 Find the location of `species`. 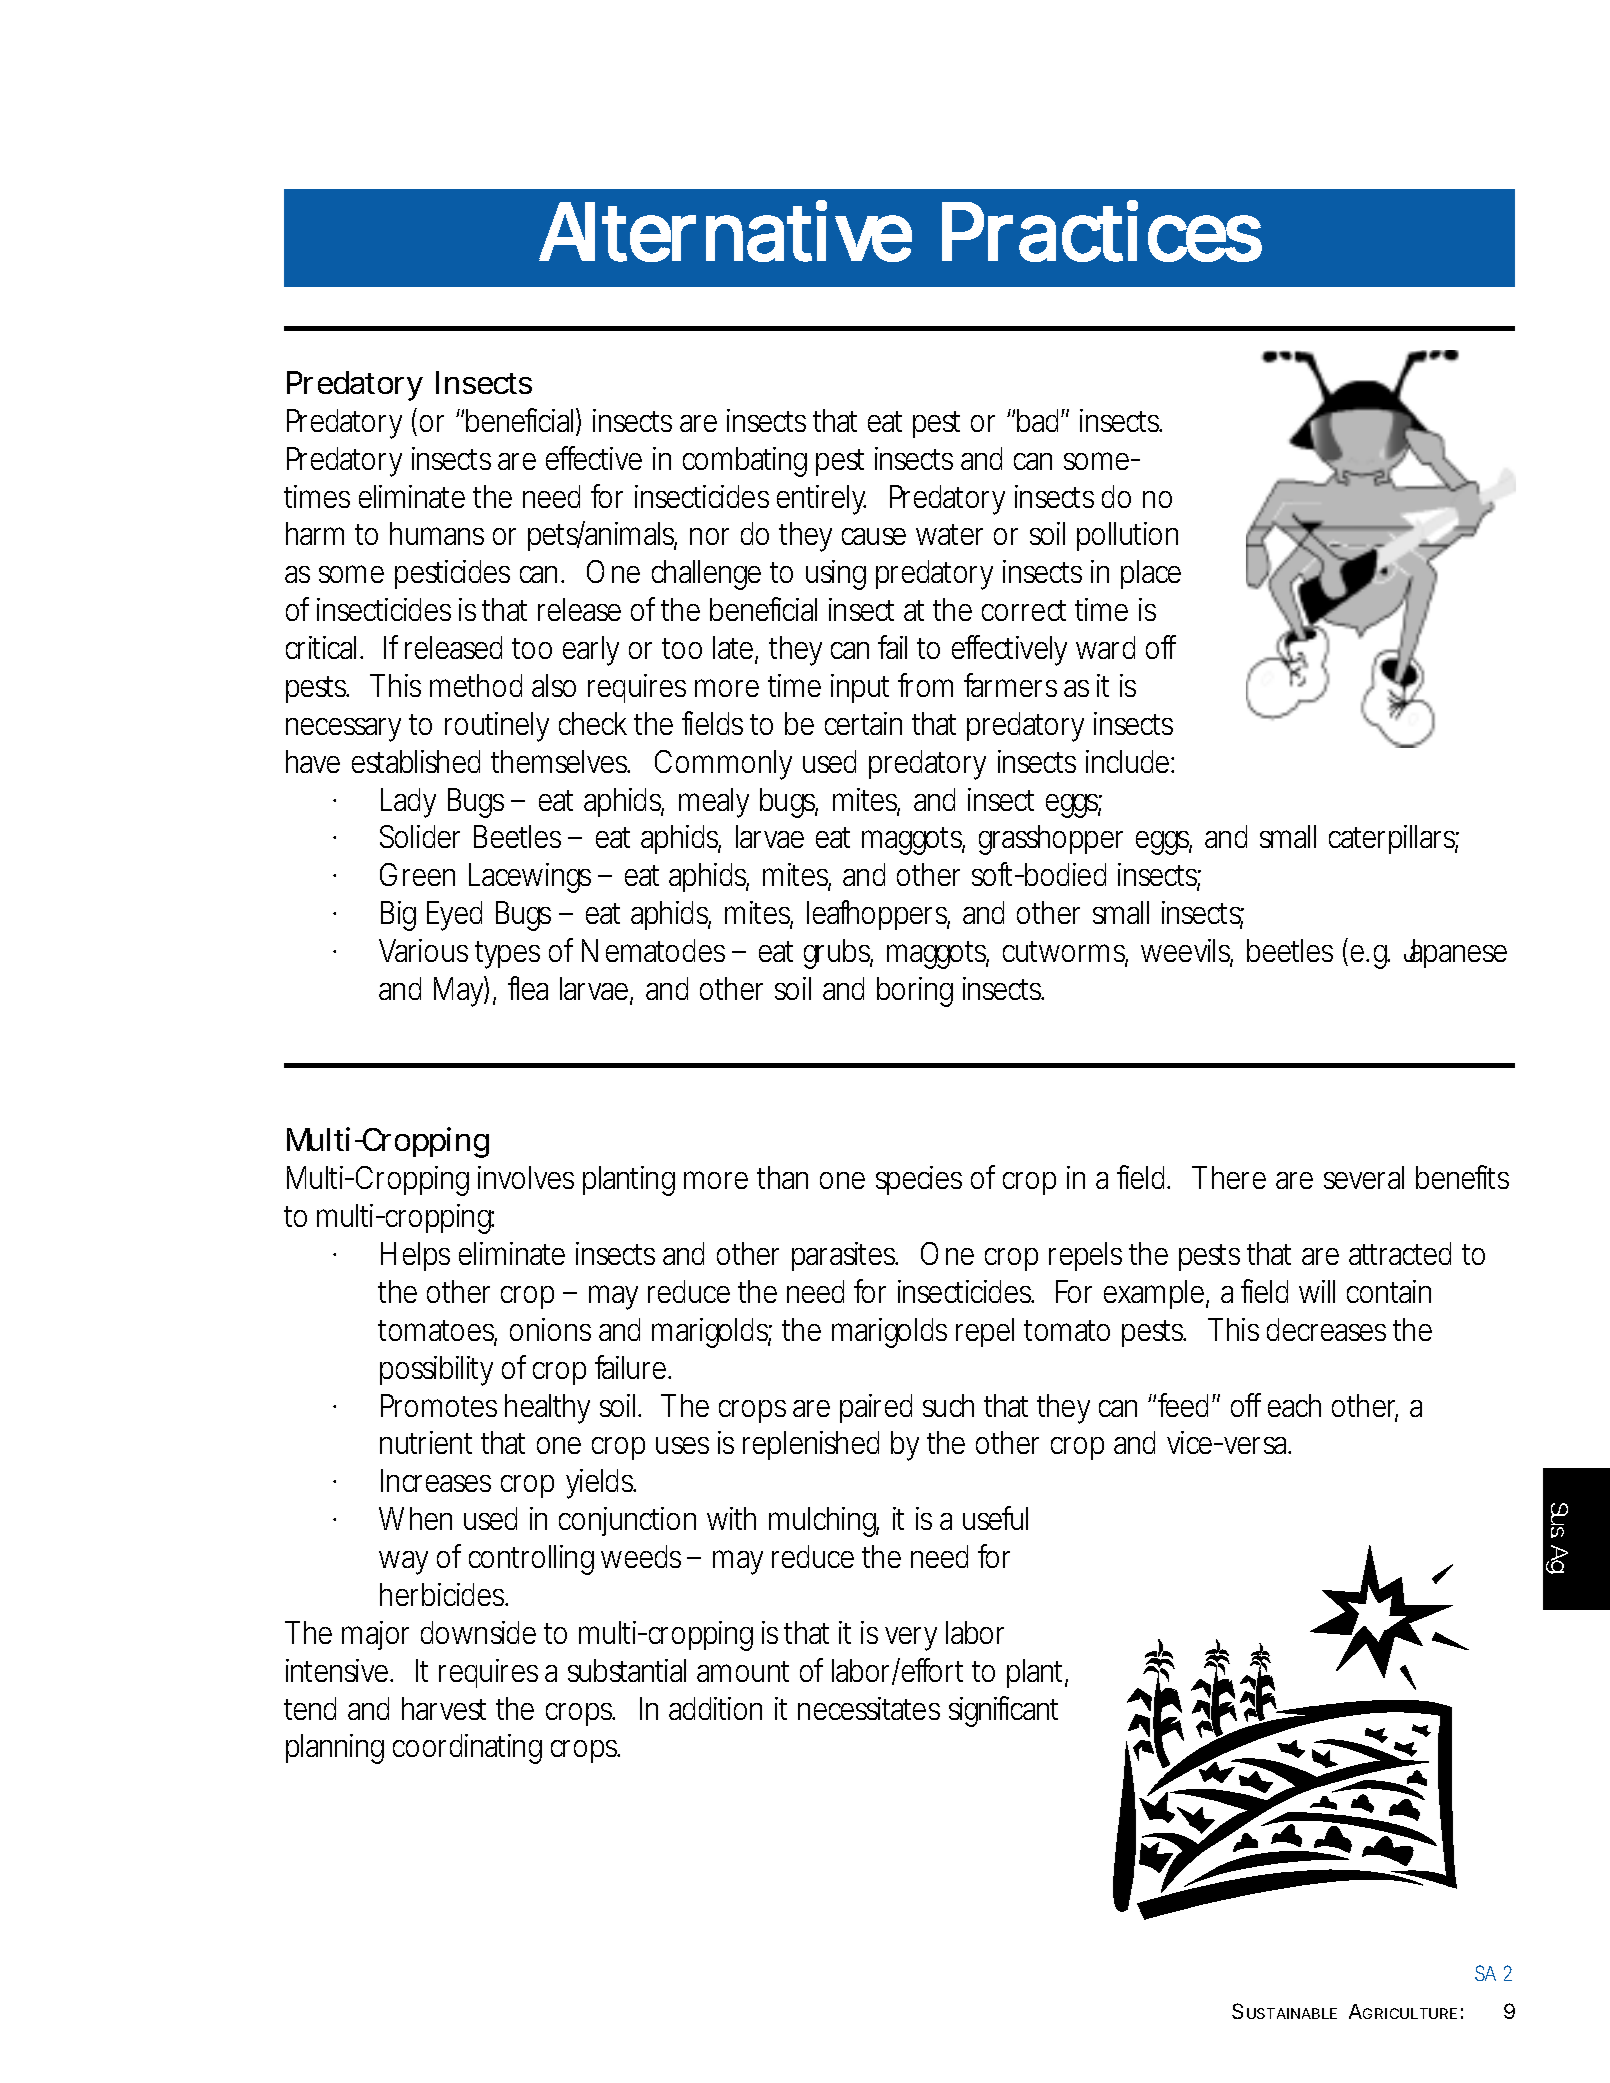

species is located at coordinates (919, 1180).
